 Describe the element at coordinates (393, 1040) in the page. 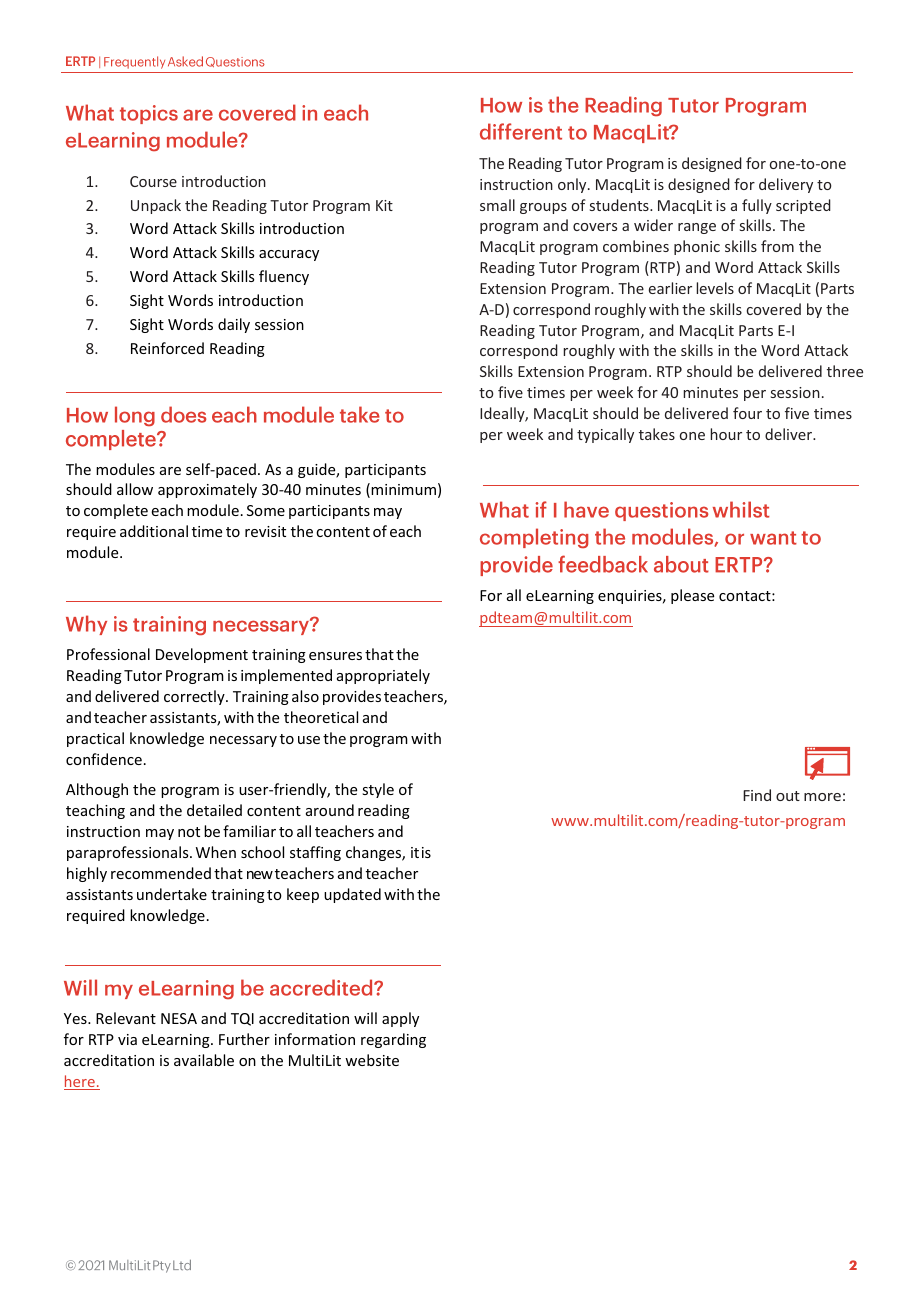

I see `regarding` at that location.
